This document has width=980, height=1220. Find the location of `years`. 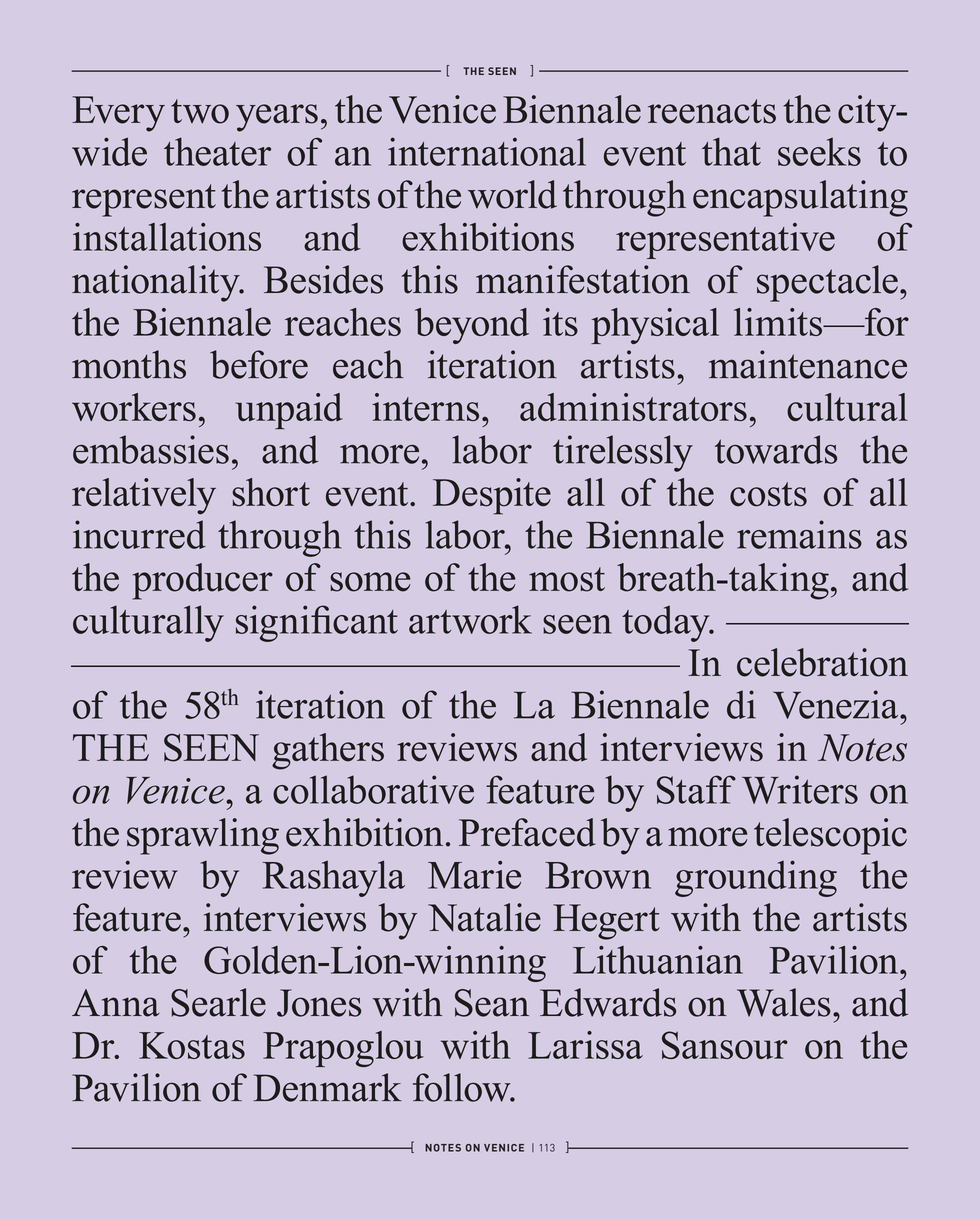

years is located at coordinates (277, 118).
